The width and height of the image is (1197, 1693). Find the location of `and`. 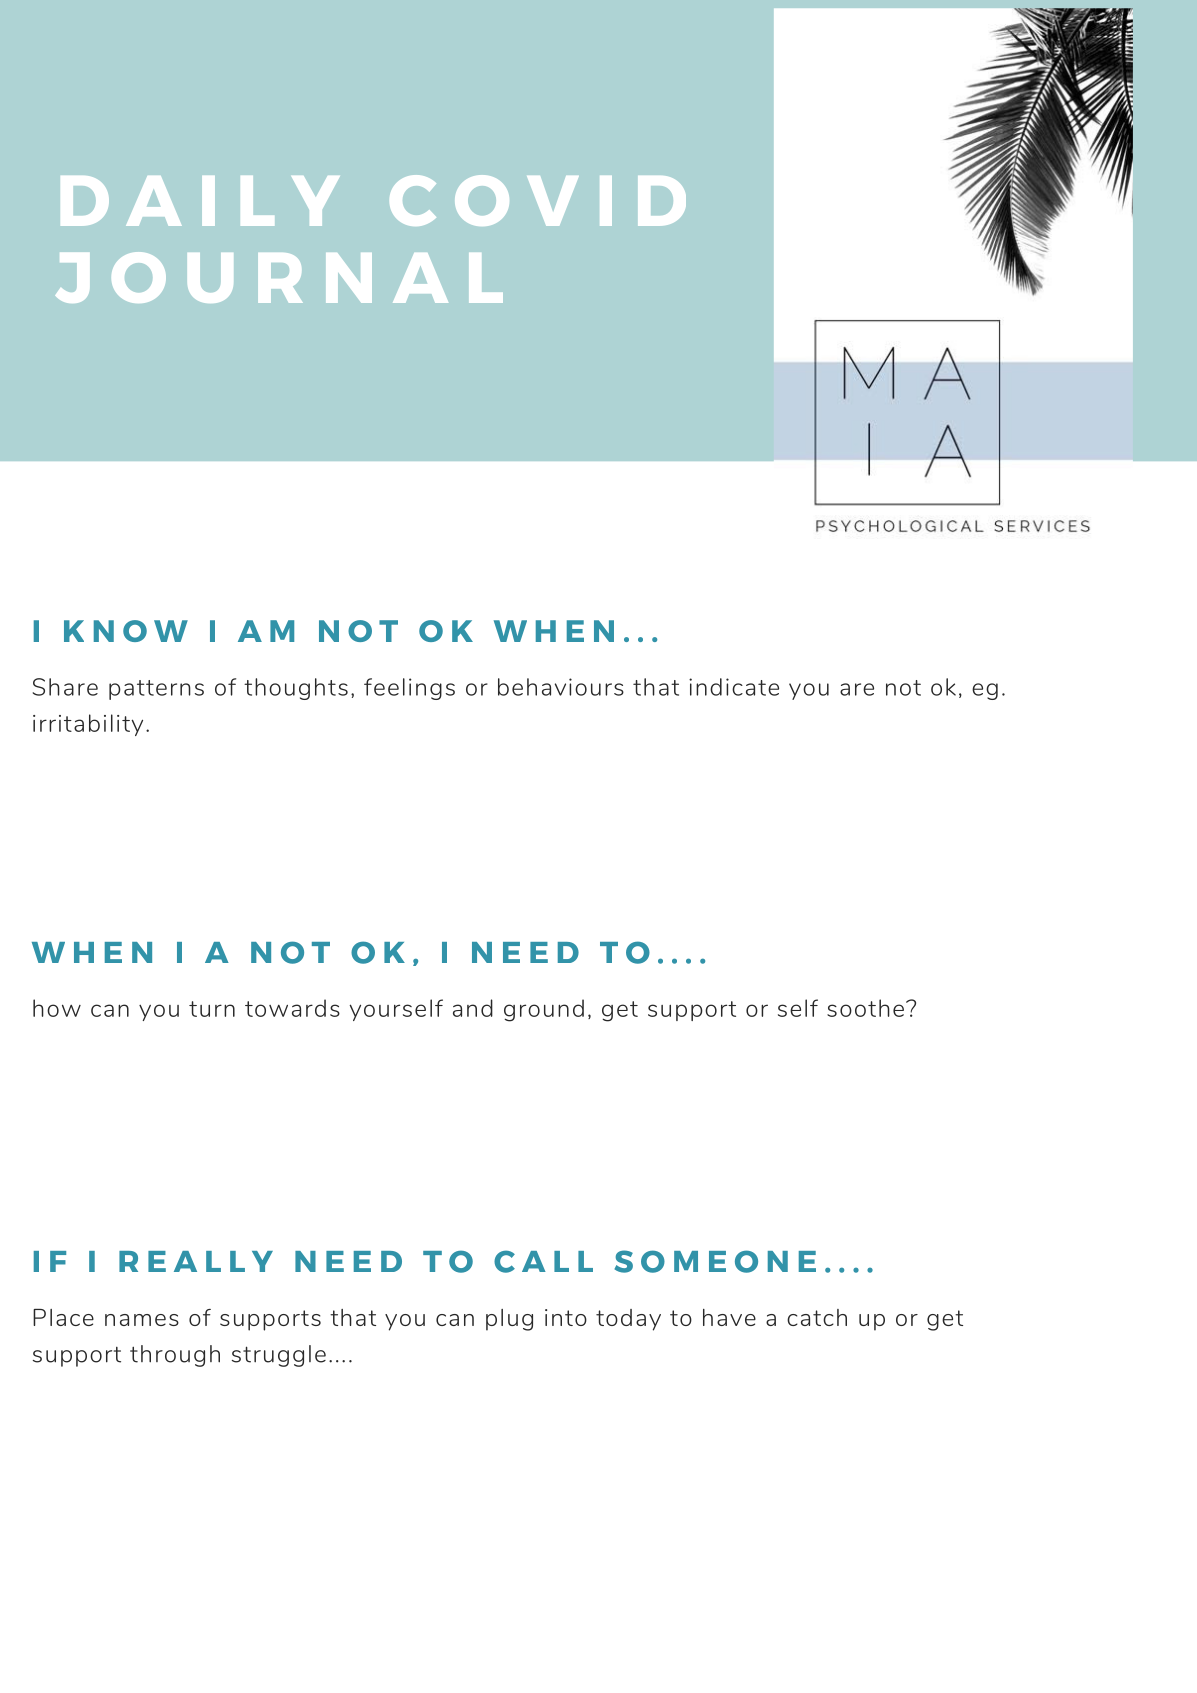

and is located at coordinates (473, 1008).
